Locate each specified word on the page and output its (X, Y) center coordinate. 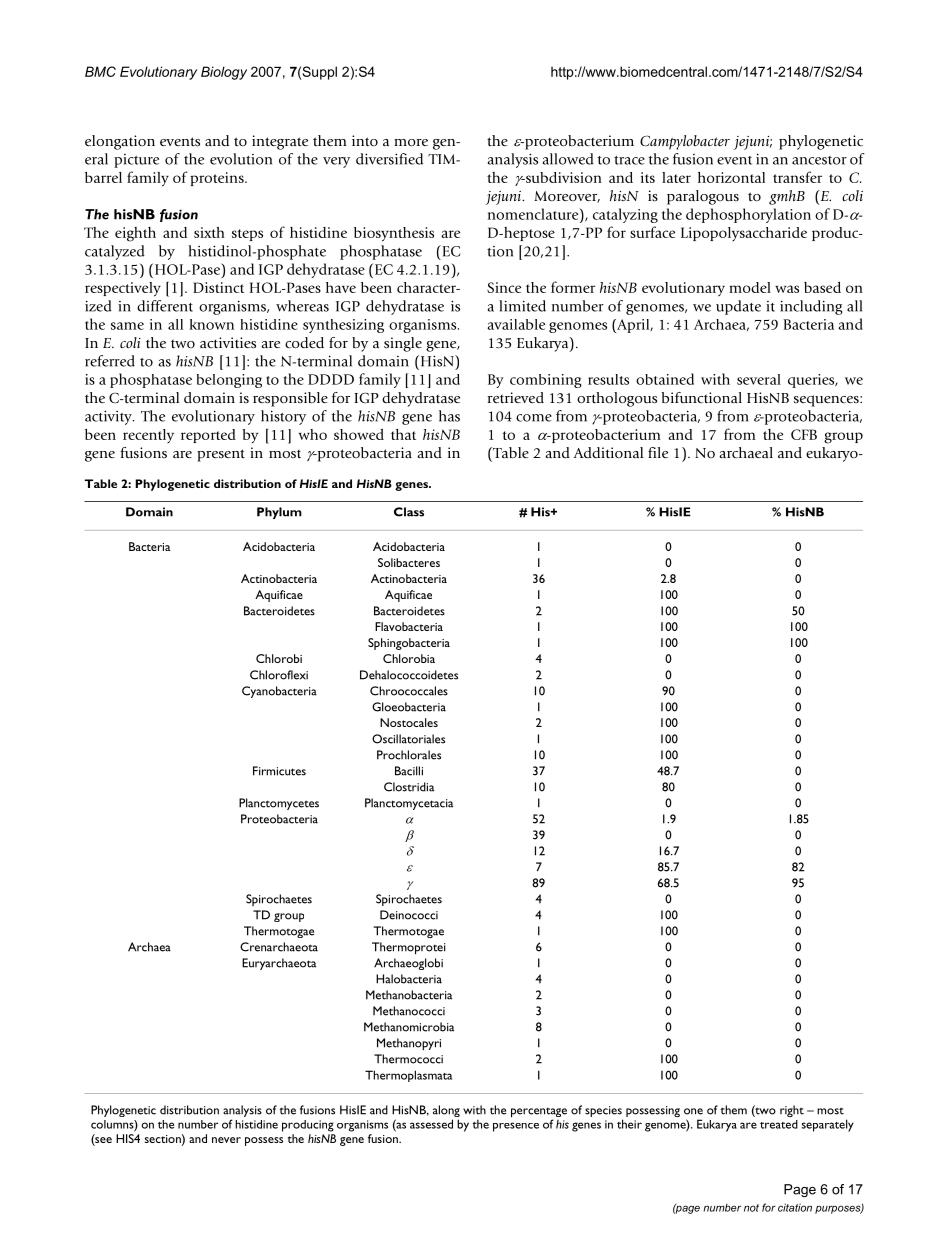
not (751, 1208)
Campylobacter (685, 142)
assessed (431, 1124)
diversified (389, 159)
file (658, 452)
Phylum (279, 513)
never (226, 1140)
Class (409, 512)
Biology (224, 73)
